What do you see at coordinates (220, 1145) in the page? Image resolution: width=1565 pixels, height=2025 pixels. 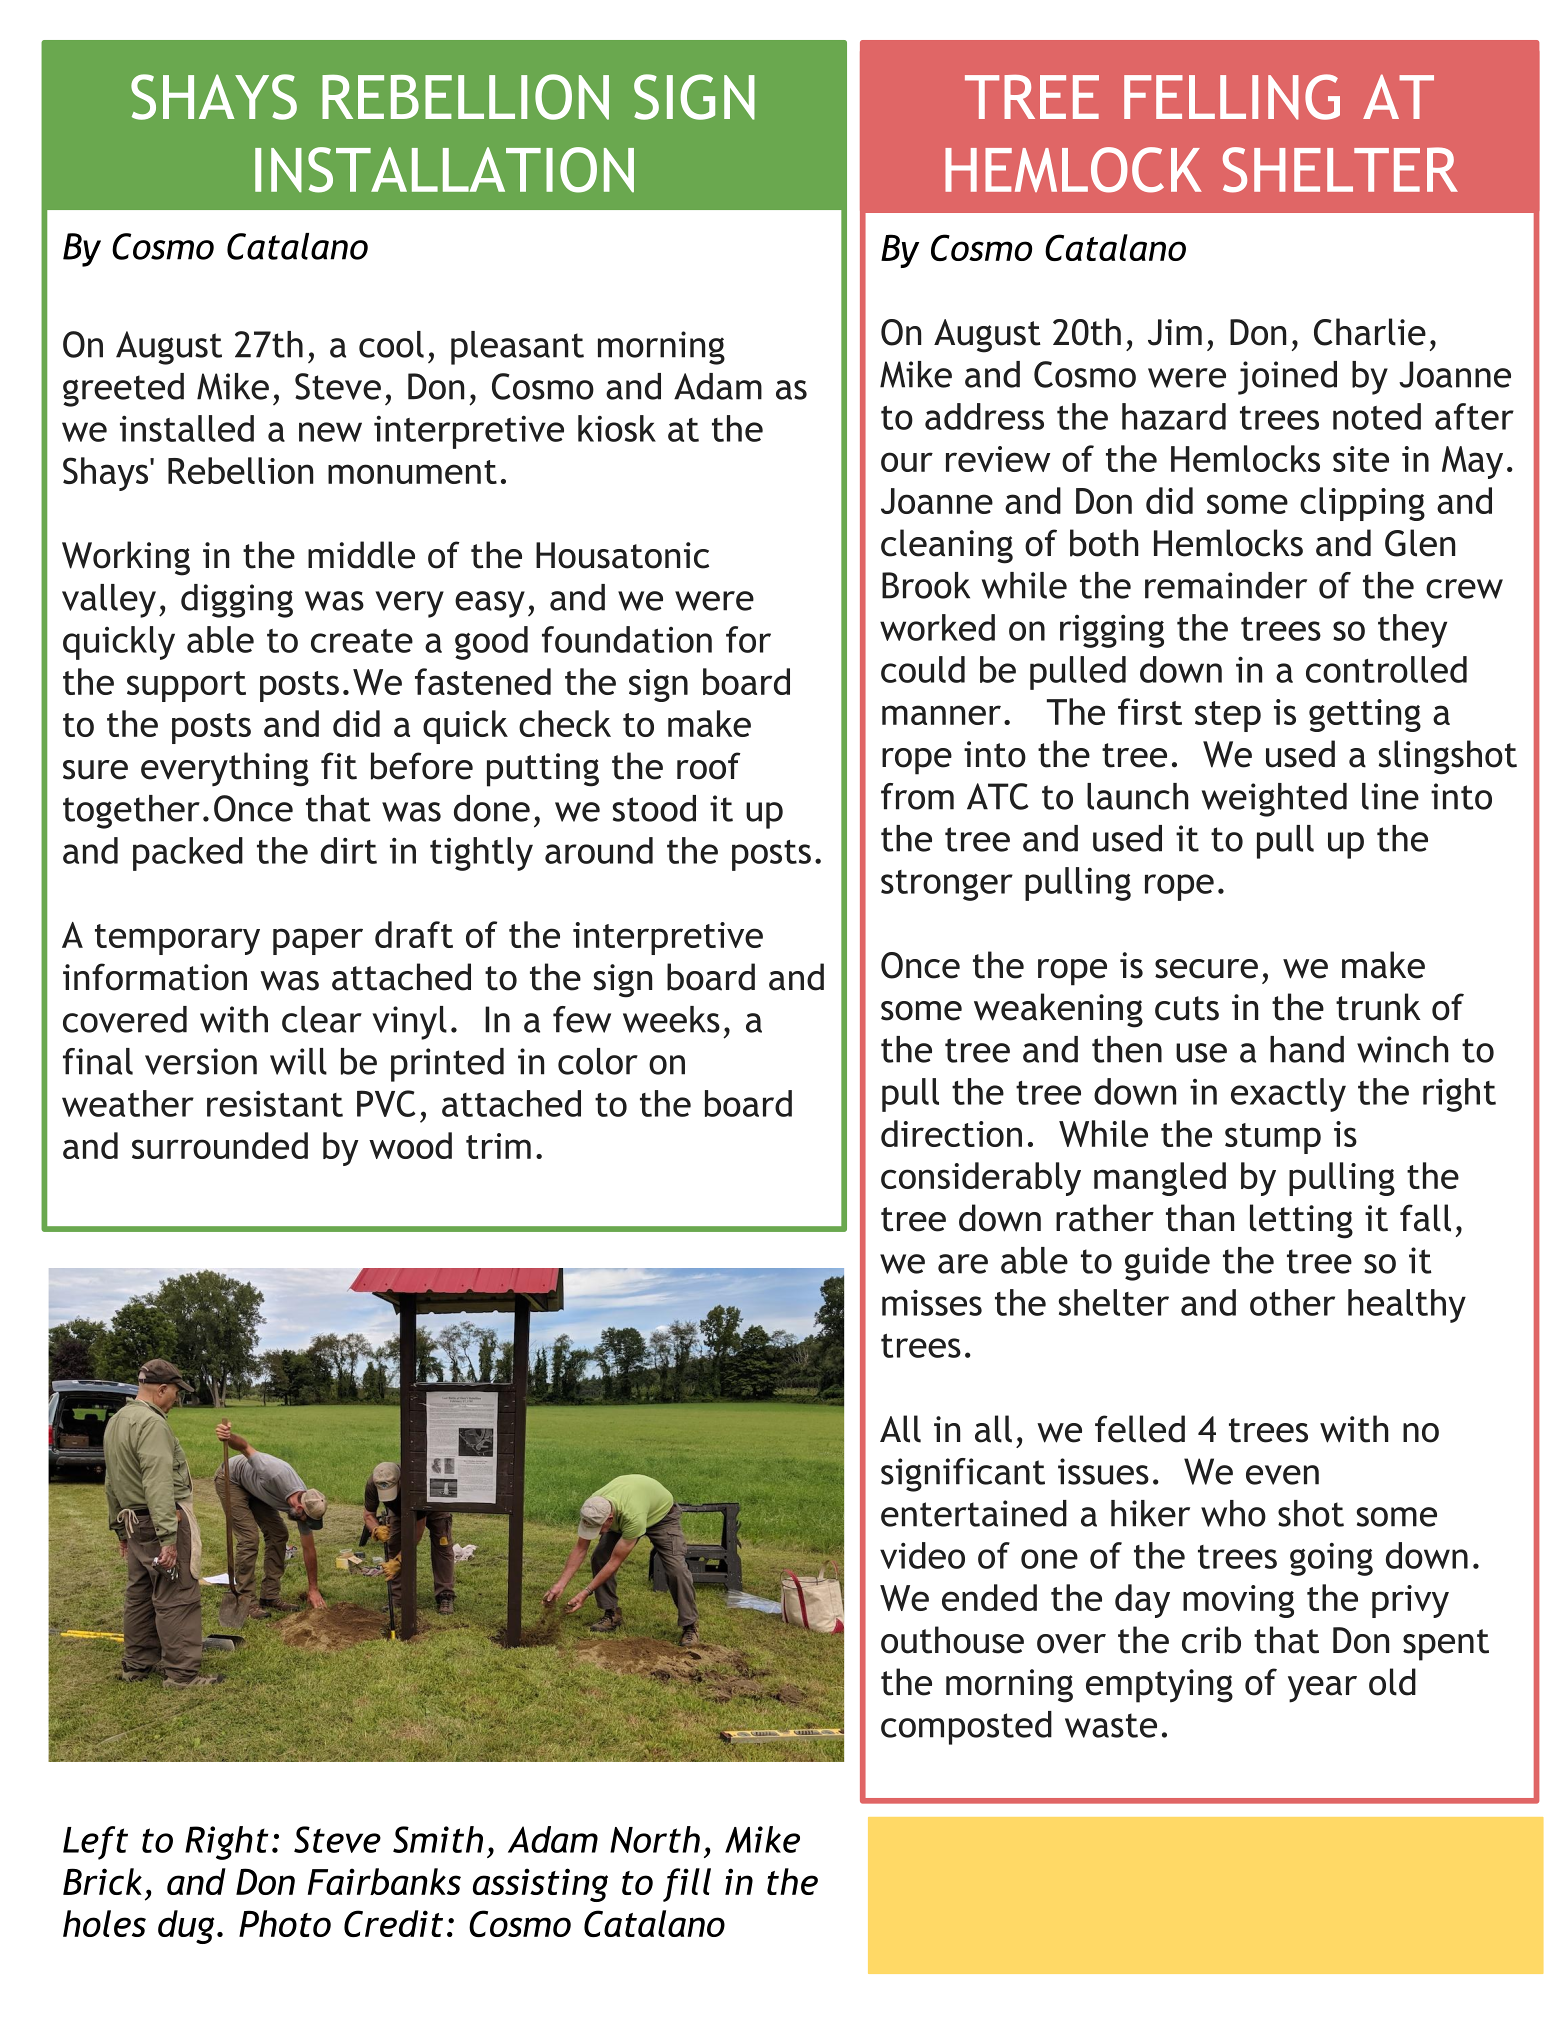 I see `surrounded` at bounding box center [220, 1145].
